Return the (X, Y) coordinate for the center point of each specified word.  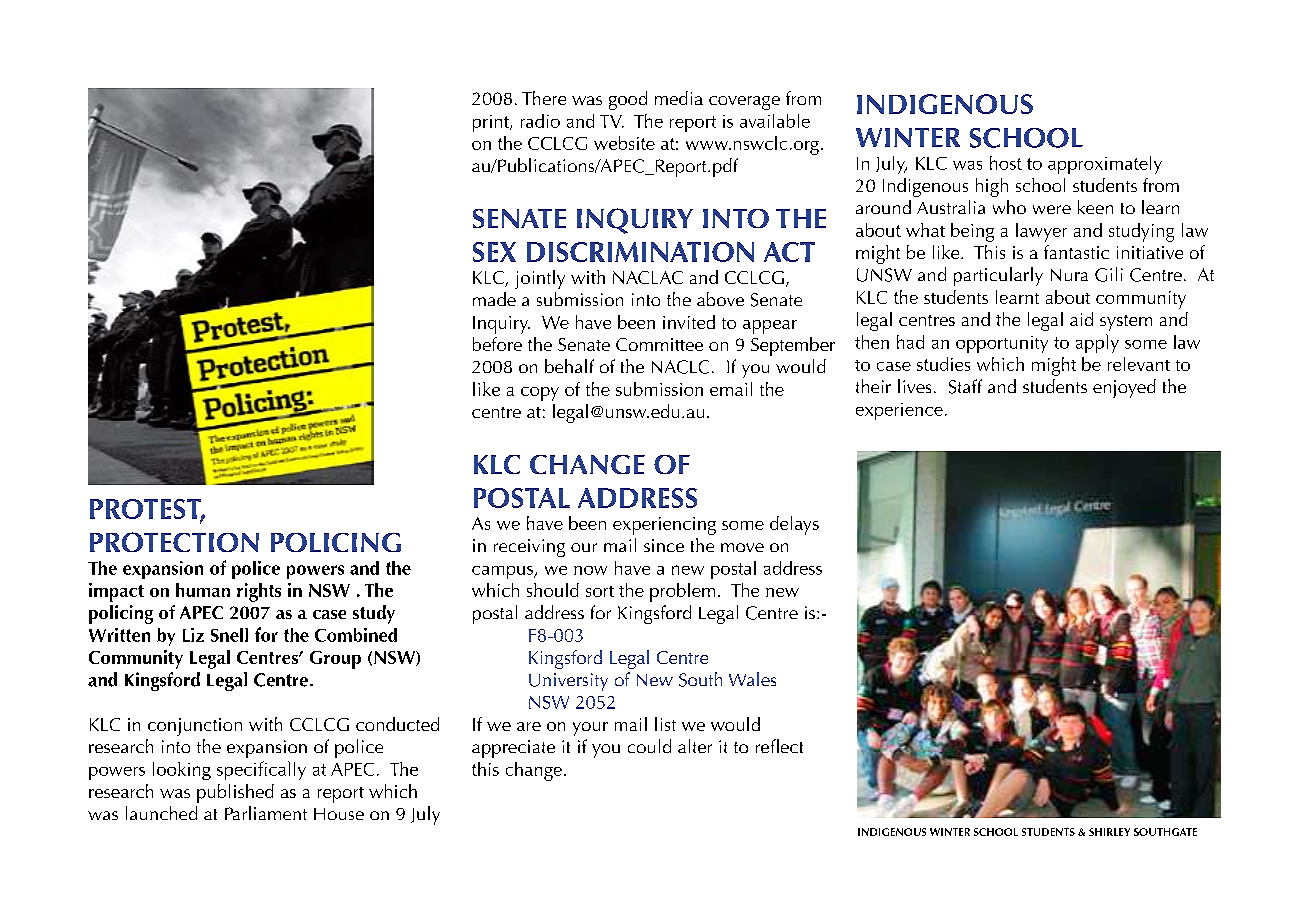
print (492, 123)
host (1006, 163)
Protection (174, 542)
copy (540, 394)
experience (899, 411)
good (628, 100)
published (235, 793)
